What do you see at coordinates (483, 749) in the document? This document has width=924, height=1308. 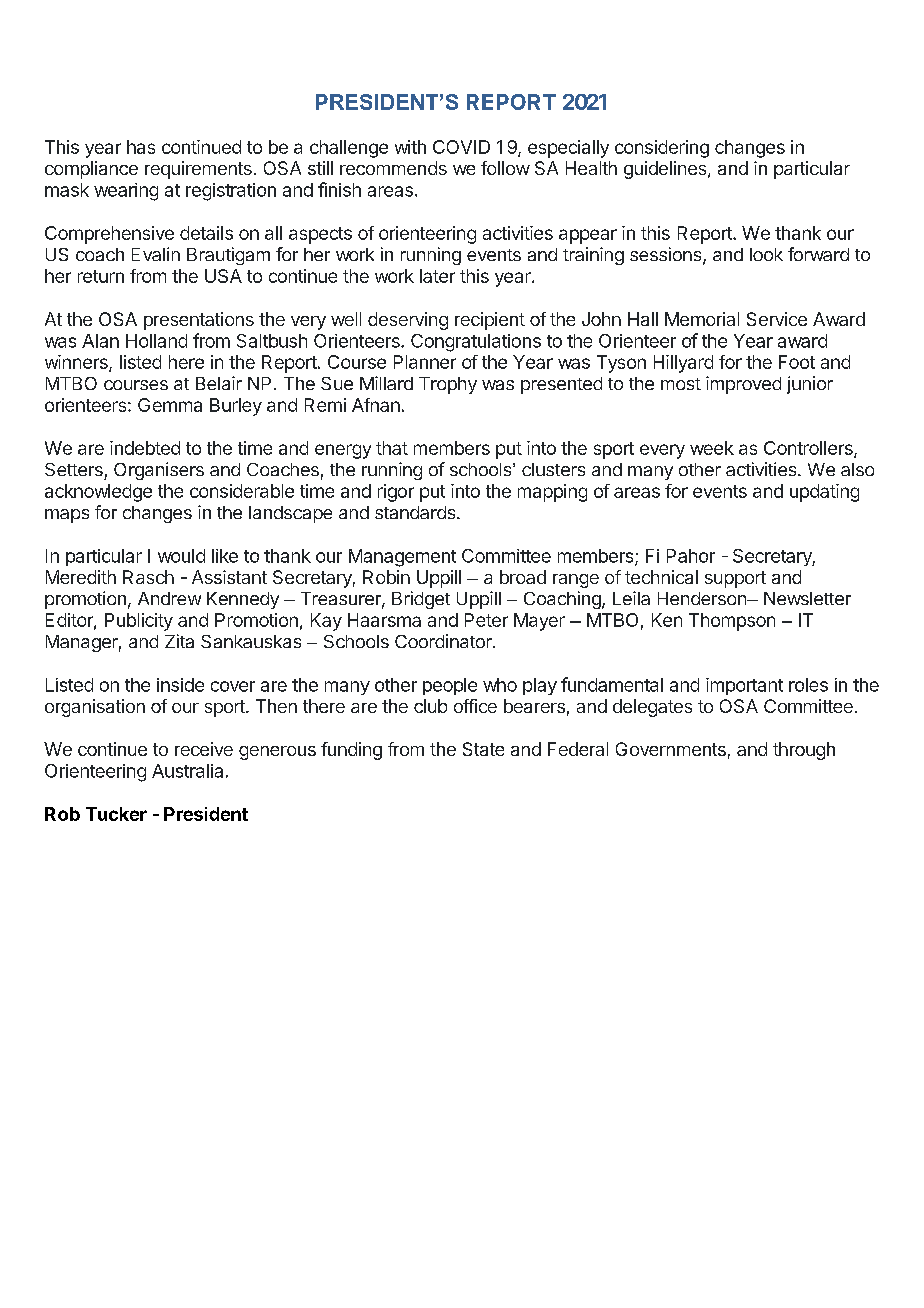 I see `State` at bounding box center [483, 749].
